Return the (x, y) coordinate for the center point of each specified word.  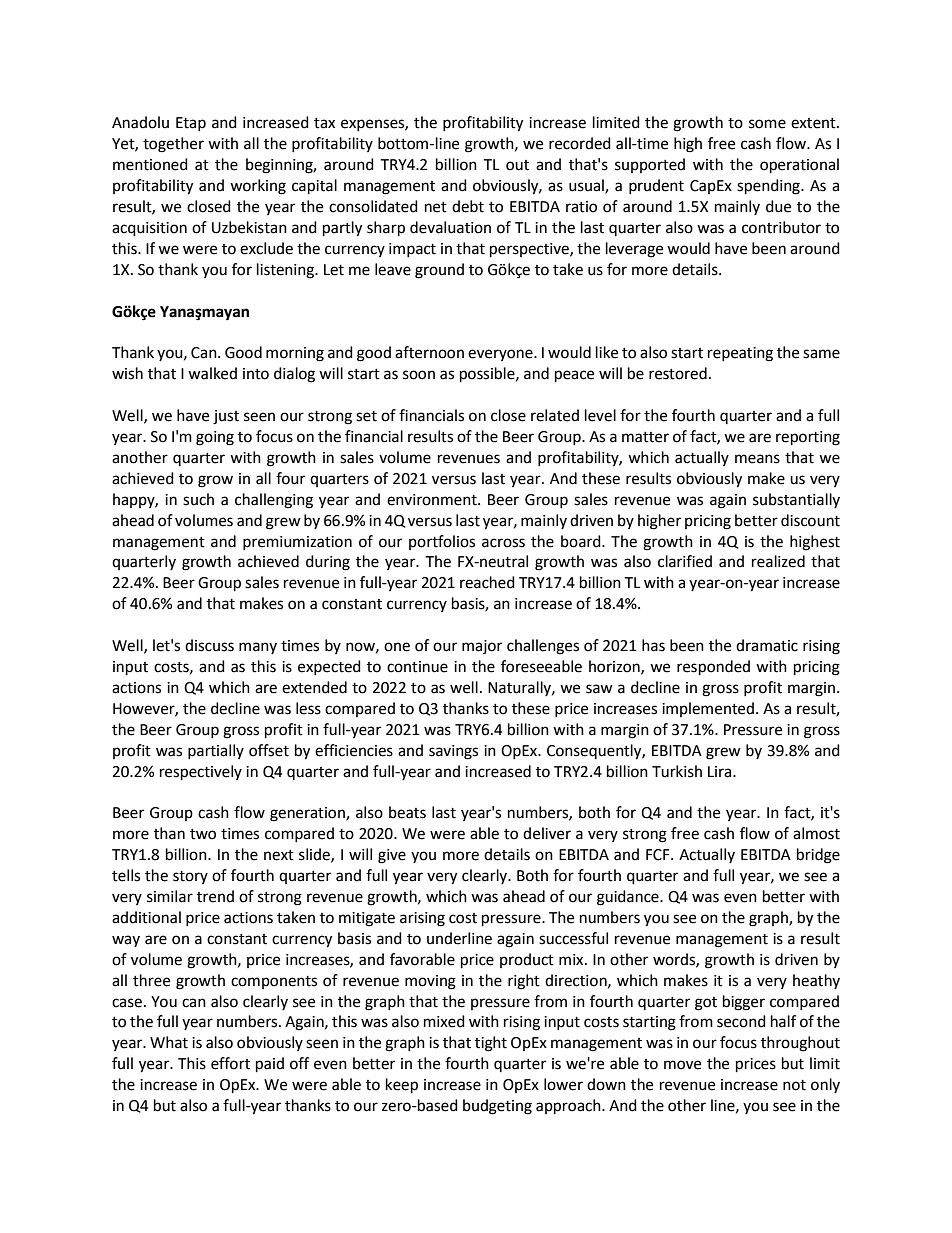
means (757, 459)
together (173, 145)
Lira (721, 772)
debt (468, 206)
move (682, 1065)
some (767, 124)
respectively (201, 773)
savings (453, 752)
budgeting (497, 1107)
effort (230, 1063)
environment (433, 500)
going (215, 438)
